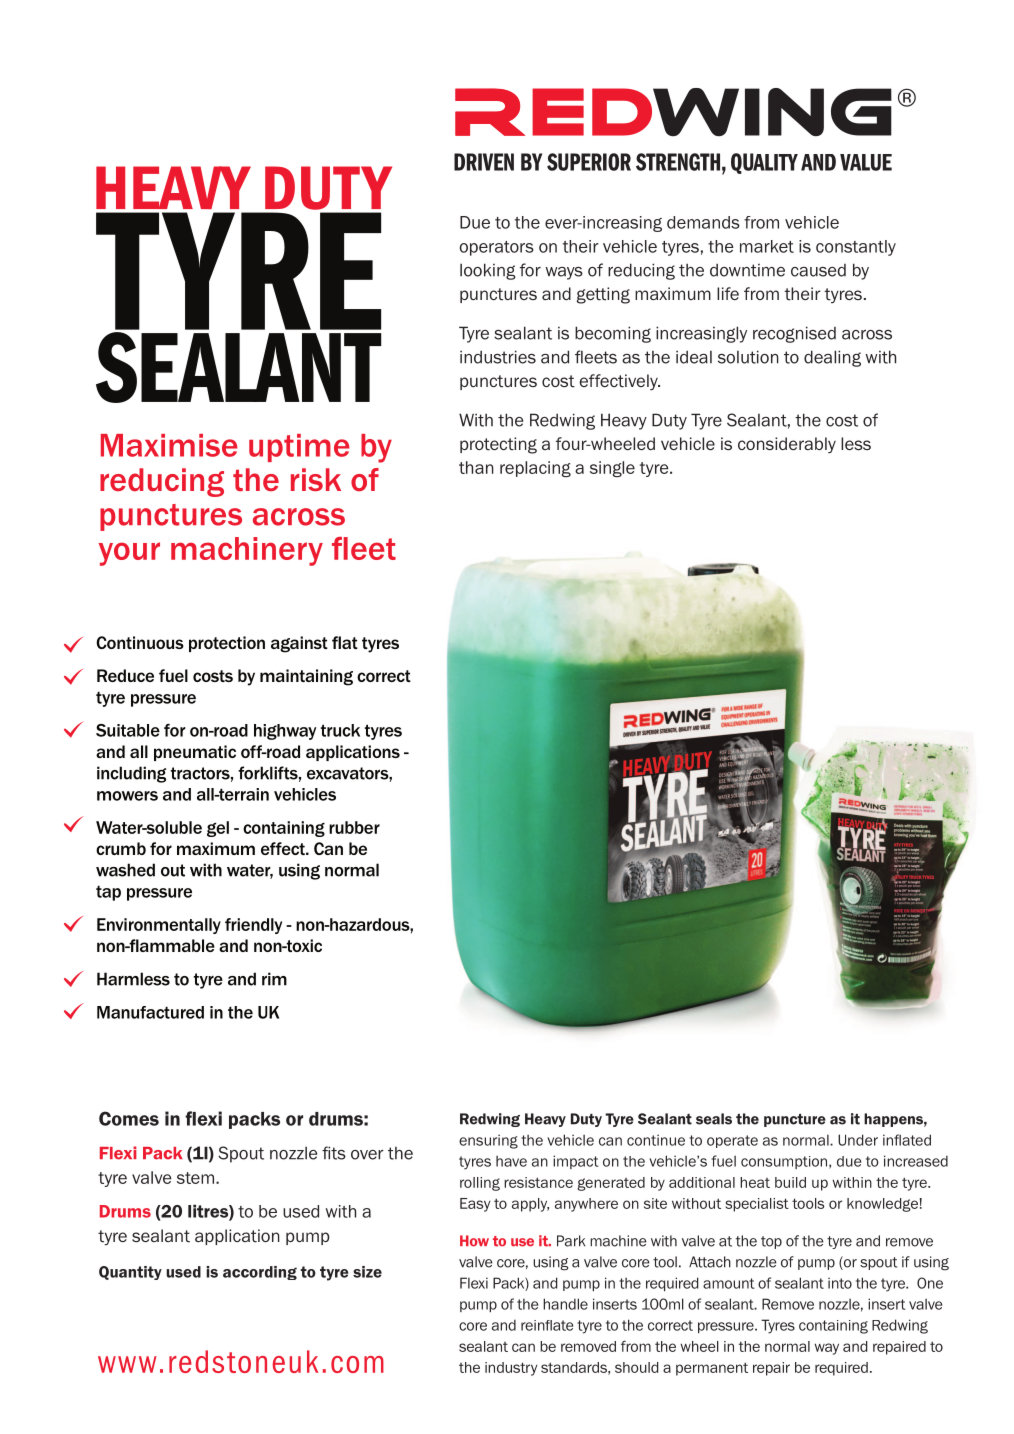 The image size is (1014, 1434). I want to click on according, so click(260, 1273).
